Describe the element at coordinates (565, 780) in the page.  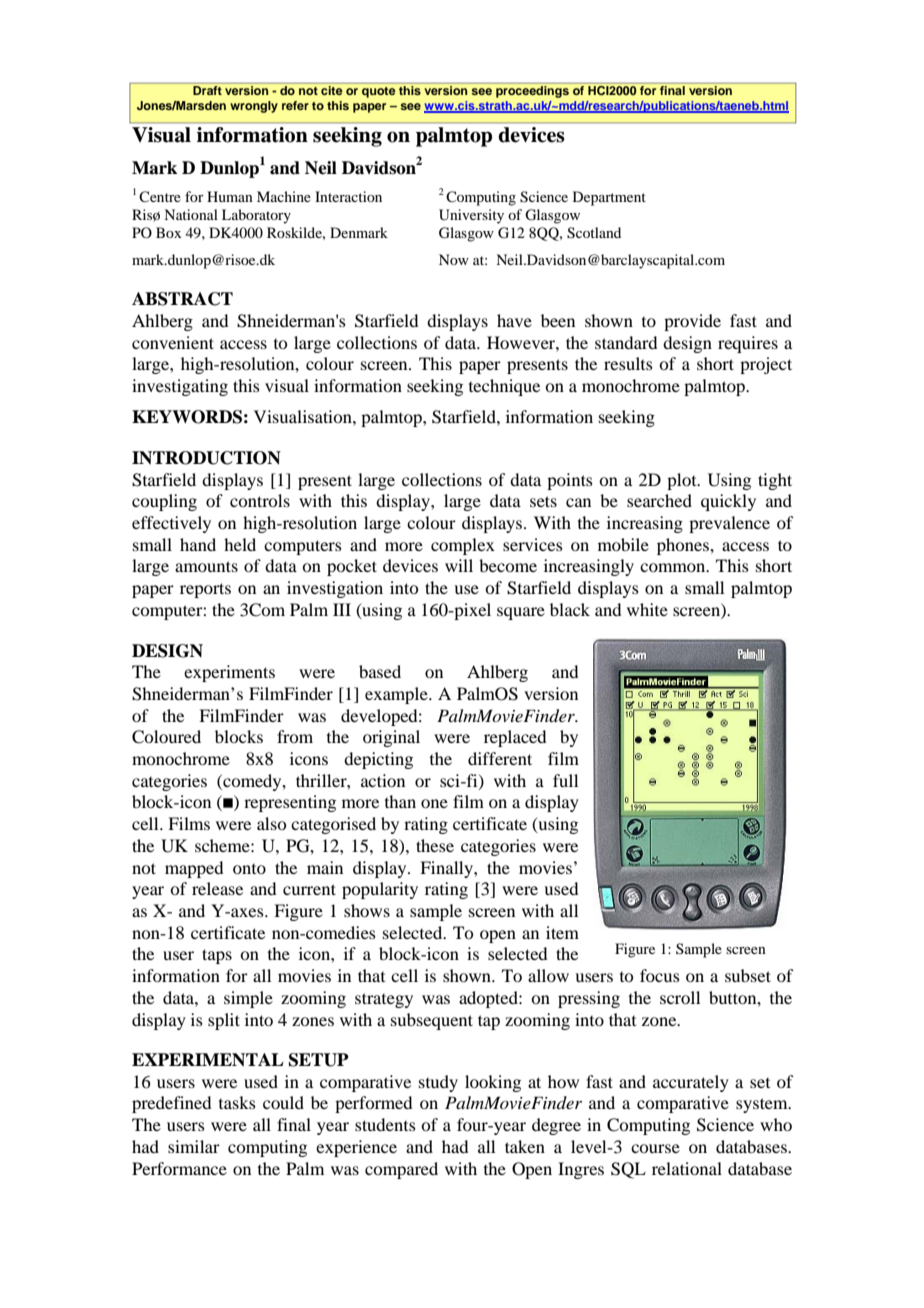
I see `full` at that location.
